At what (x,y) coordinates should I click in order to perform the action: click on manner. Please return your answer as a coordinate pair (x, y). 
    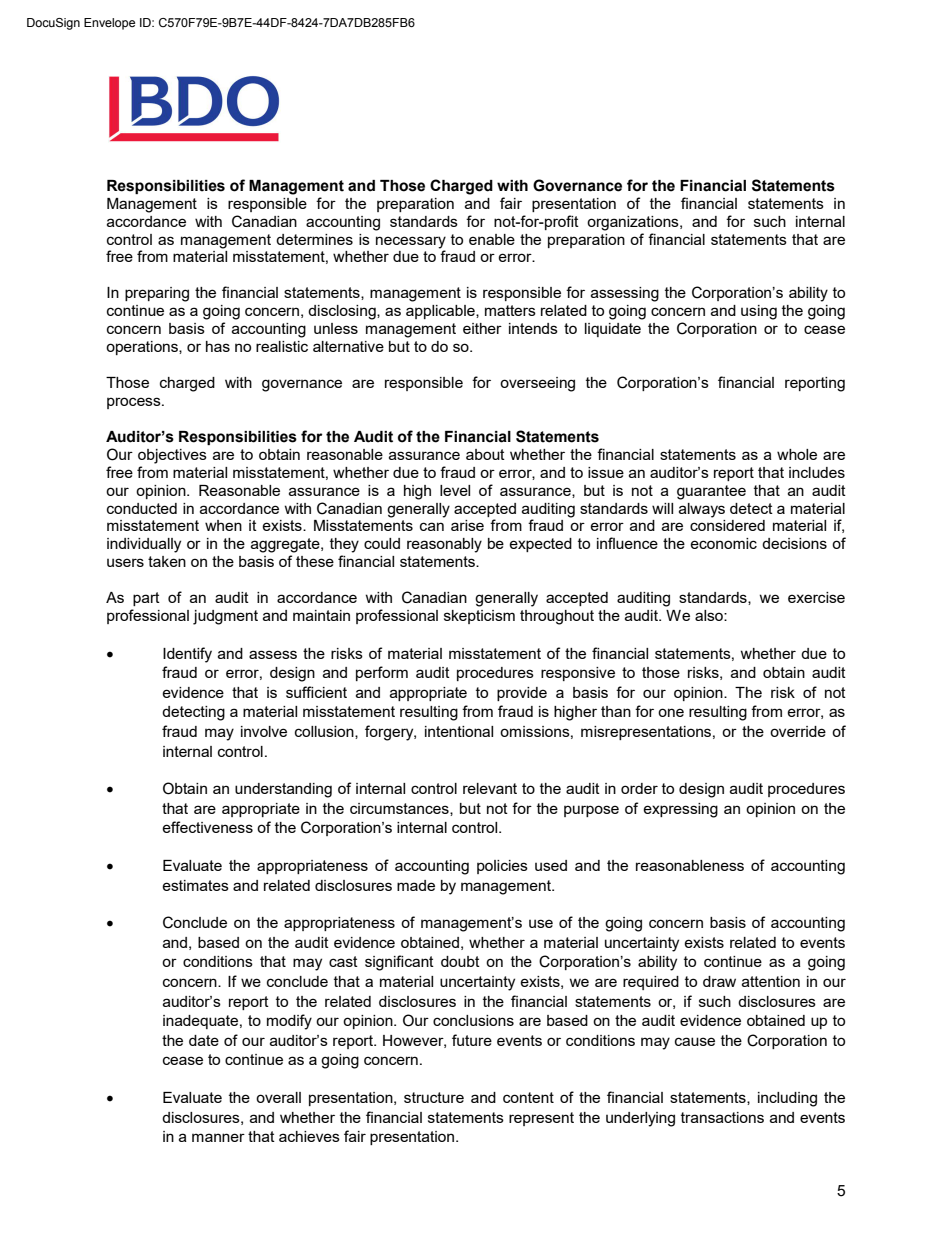
    Looking at the image, I should click on (218, 1137).
